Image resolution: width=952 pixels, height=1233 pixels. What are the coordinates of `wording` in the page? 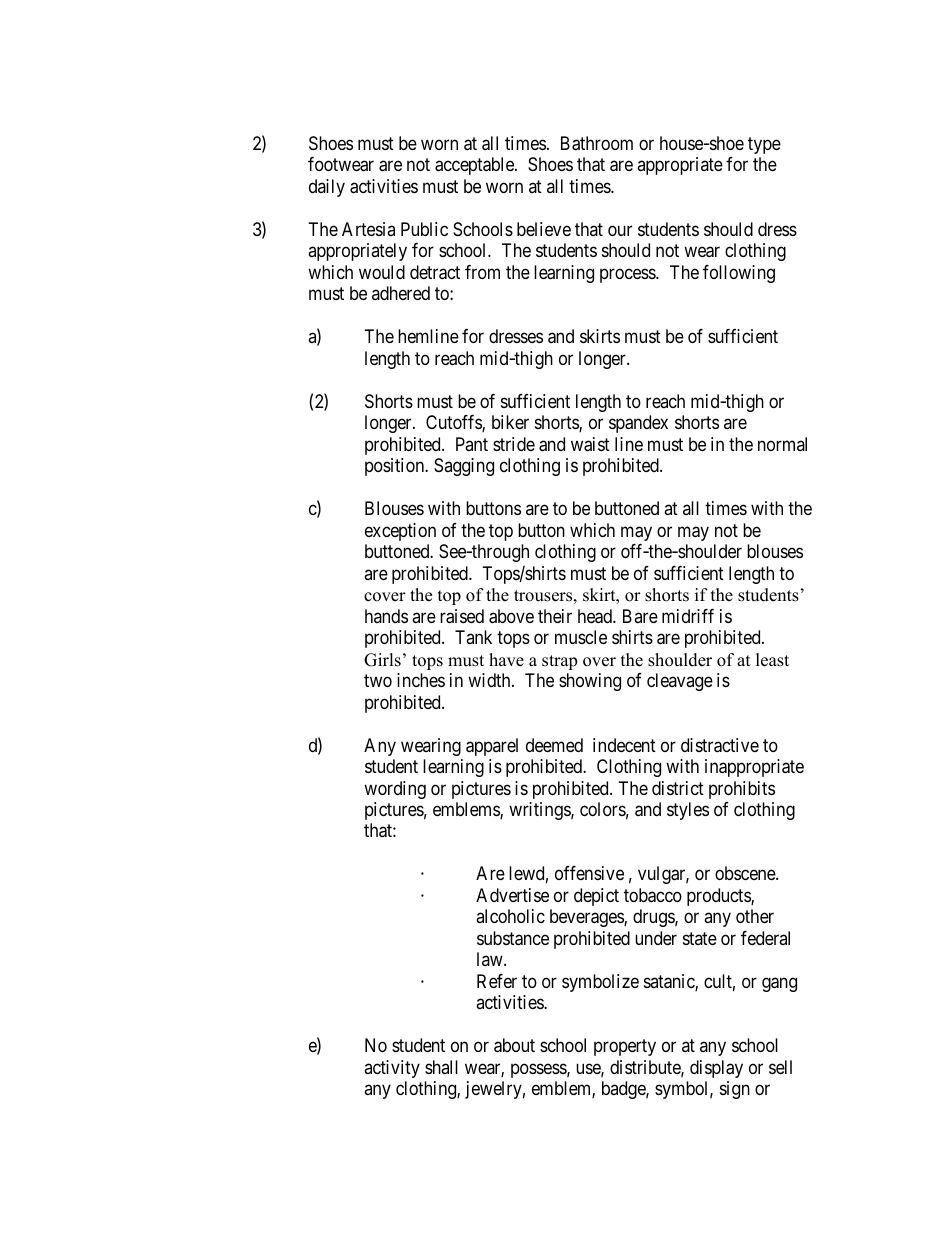 It's located at (395, 790).
